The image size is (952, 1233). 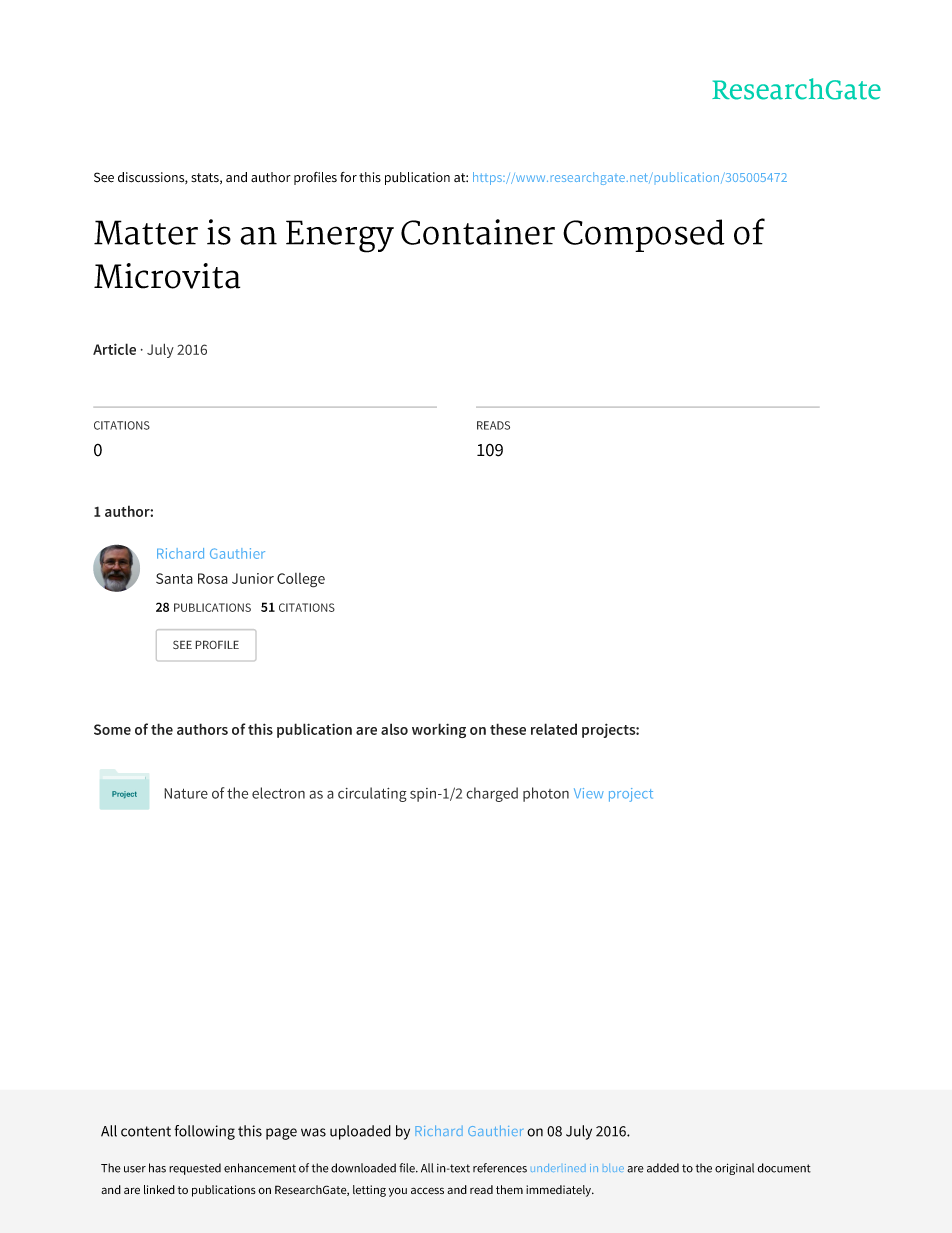 I want to click on Container, so click(x=478, y=232).
